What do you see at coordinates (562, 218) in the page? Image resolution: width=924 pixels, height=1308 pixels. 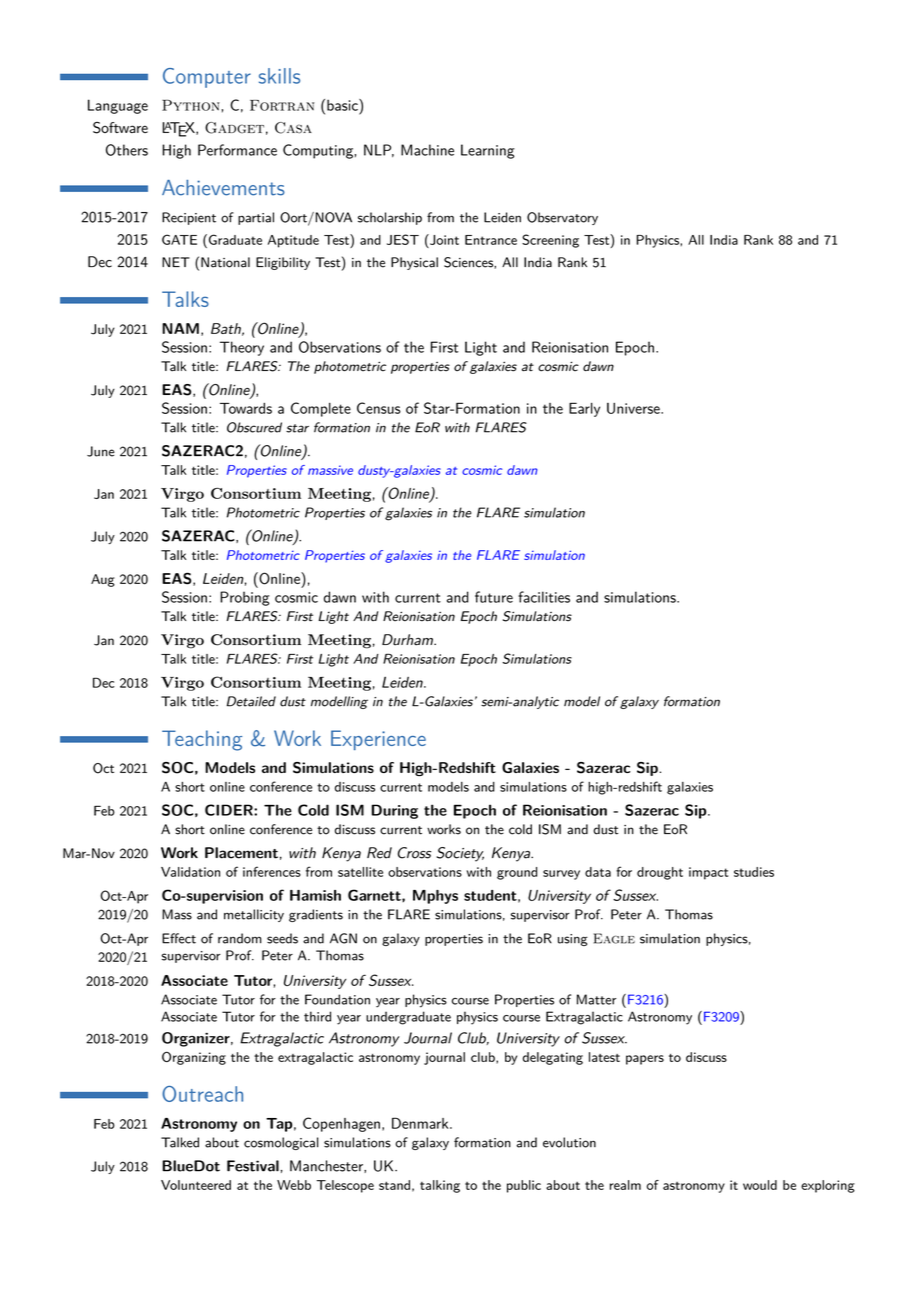 I see `Observatory` at bounding box center [562, 218].
